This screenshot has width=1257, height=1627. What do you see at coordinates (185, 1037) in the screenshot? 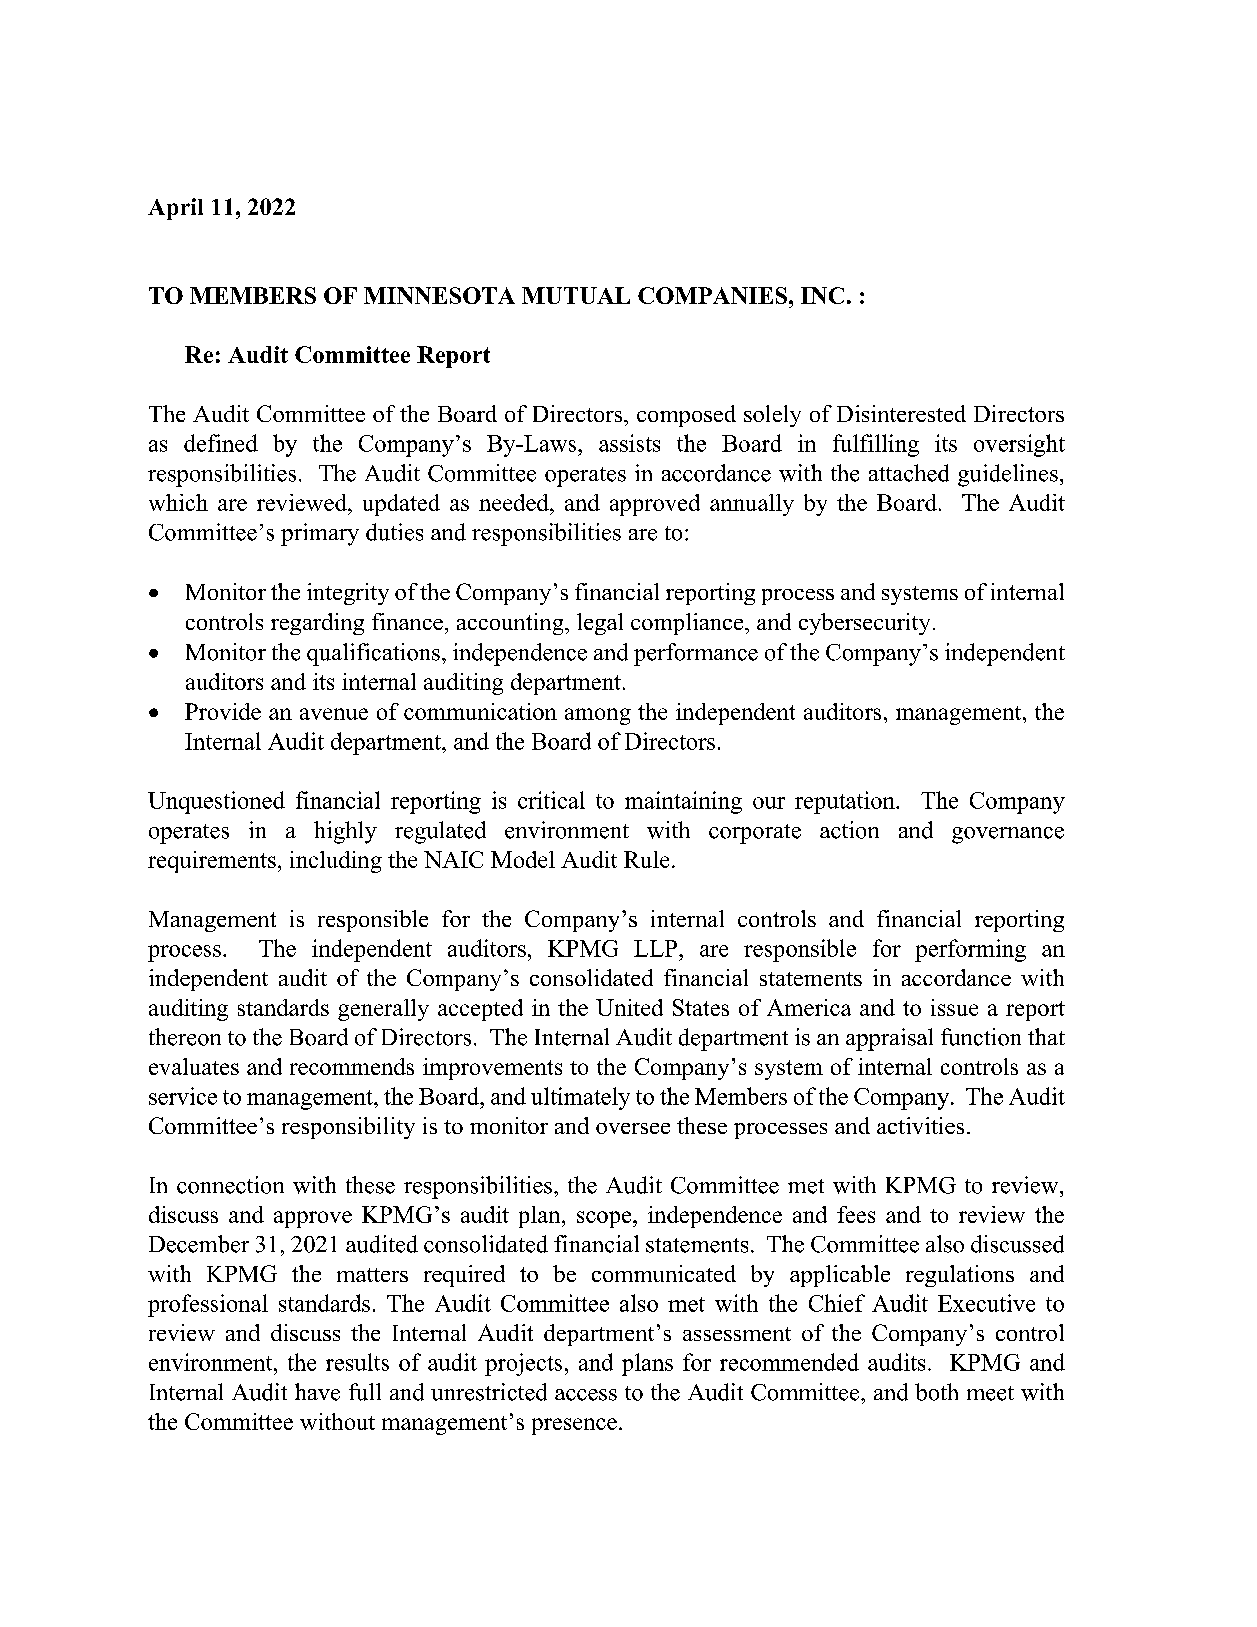
I see `thereon` at bounding box center [185, 1037].
